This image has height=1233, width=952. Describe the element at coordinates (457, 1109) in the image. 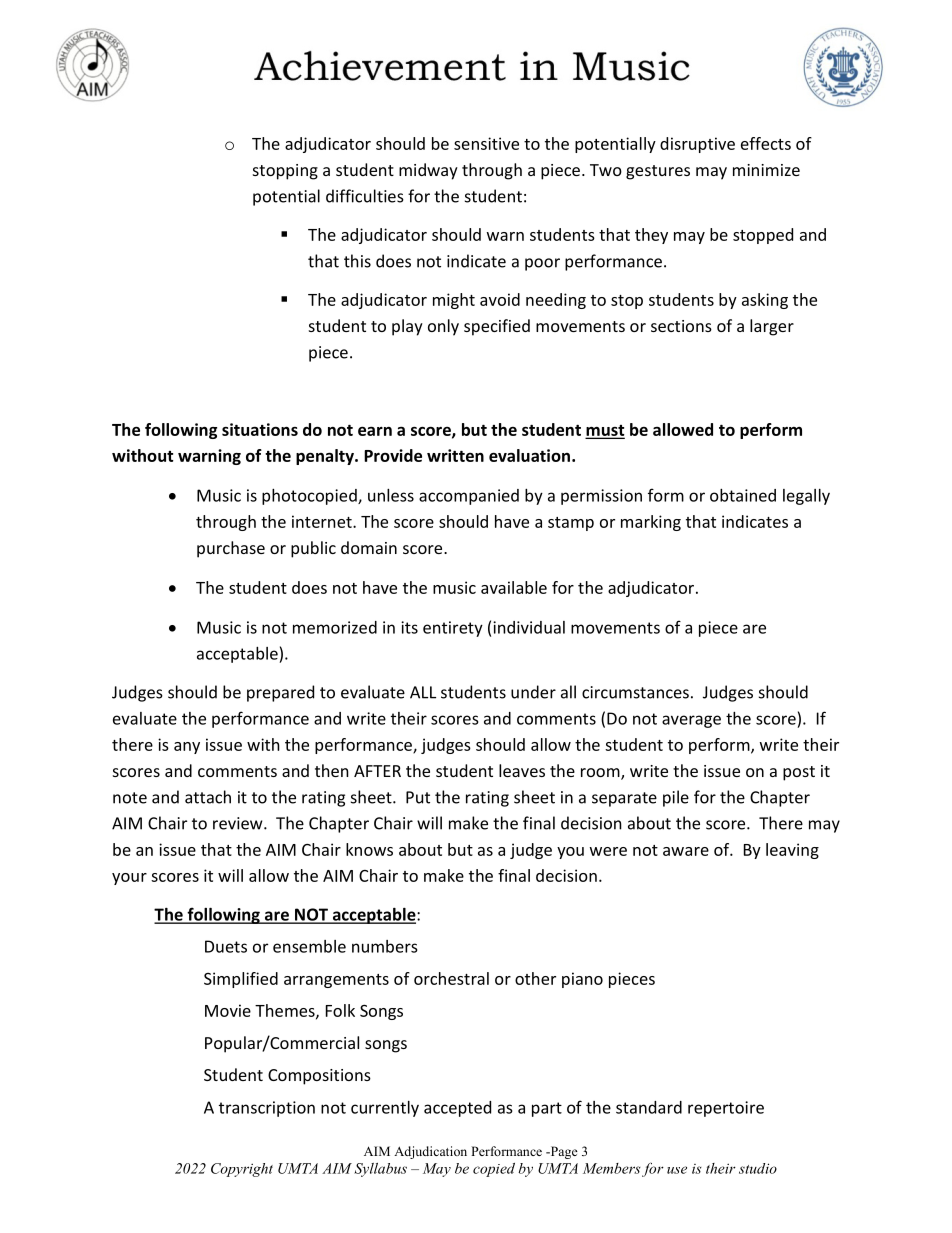

I see `accepted` at that location.
